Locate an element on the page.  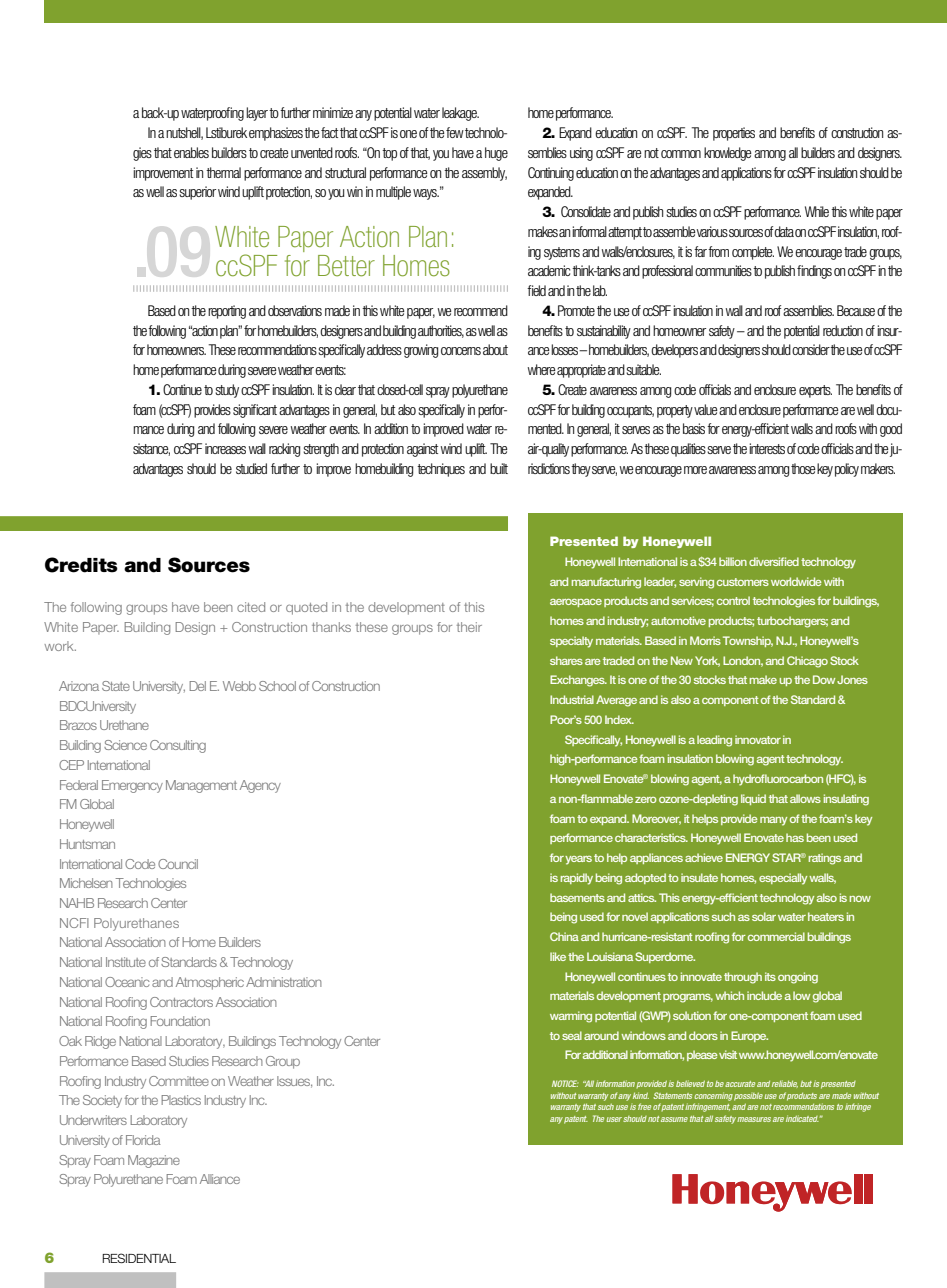
NOTICE is located at coordinates (565, 1083).
